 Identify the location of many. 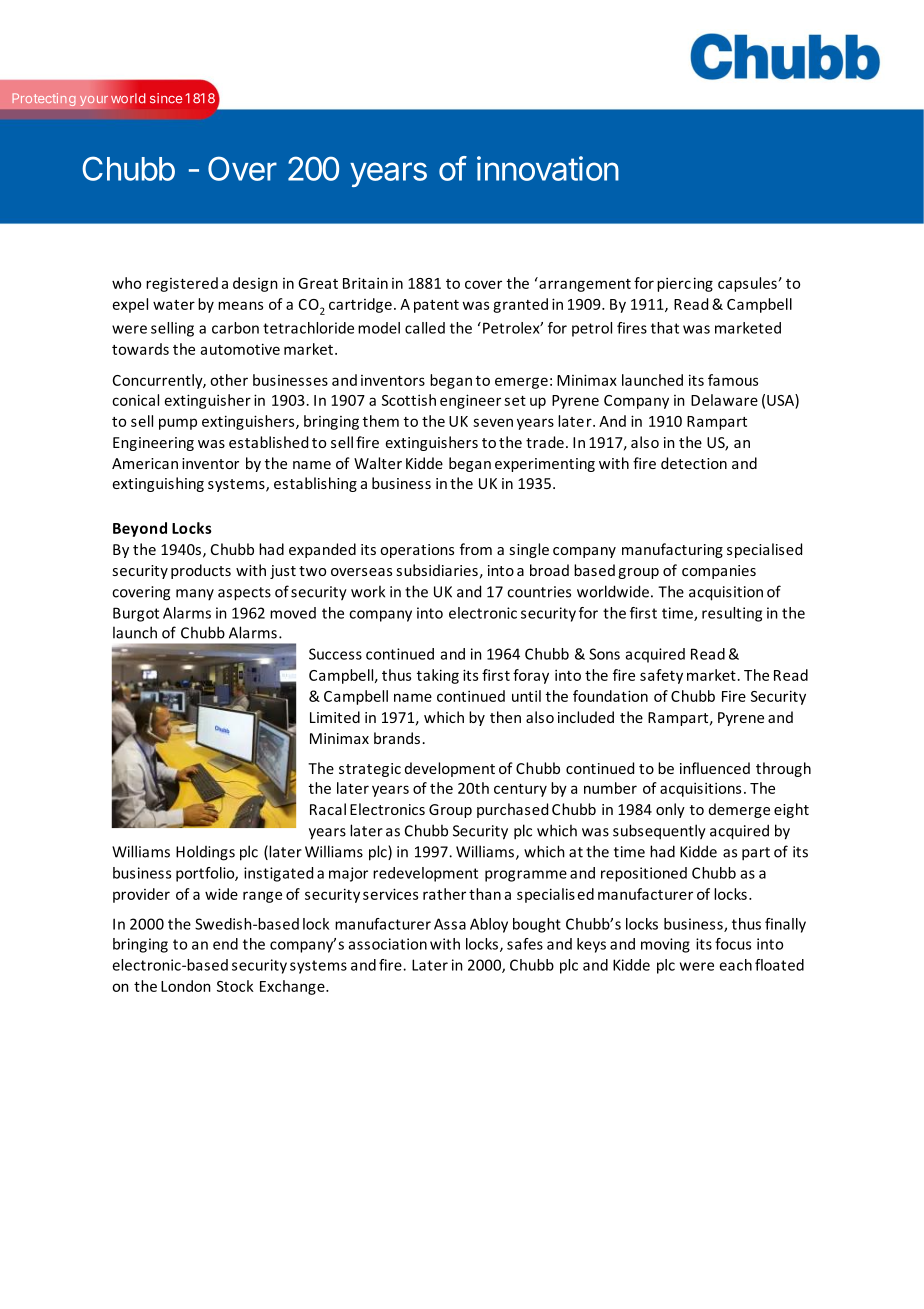
(195, 594).
